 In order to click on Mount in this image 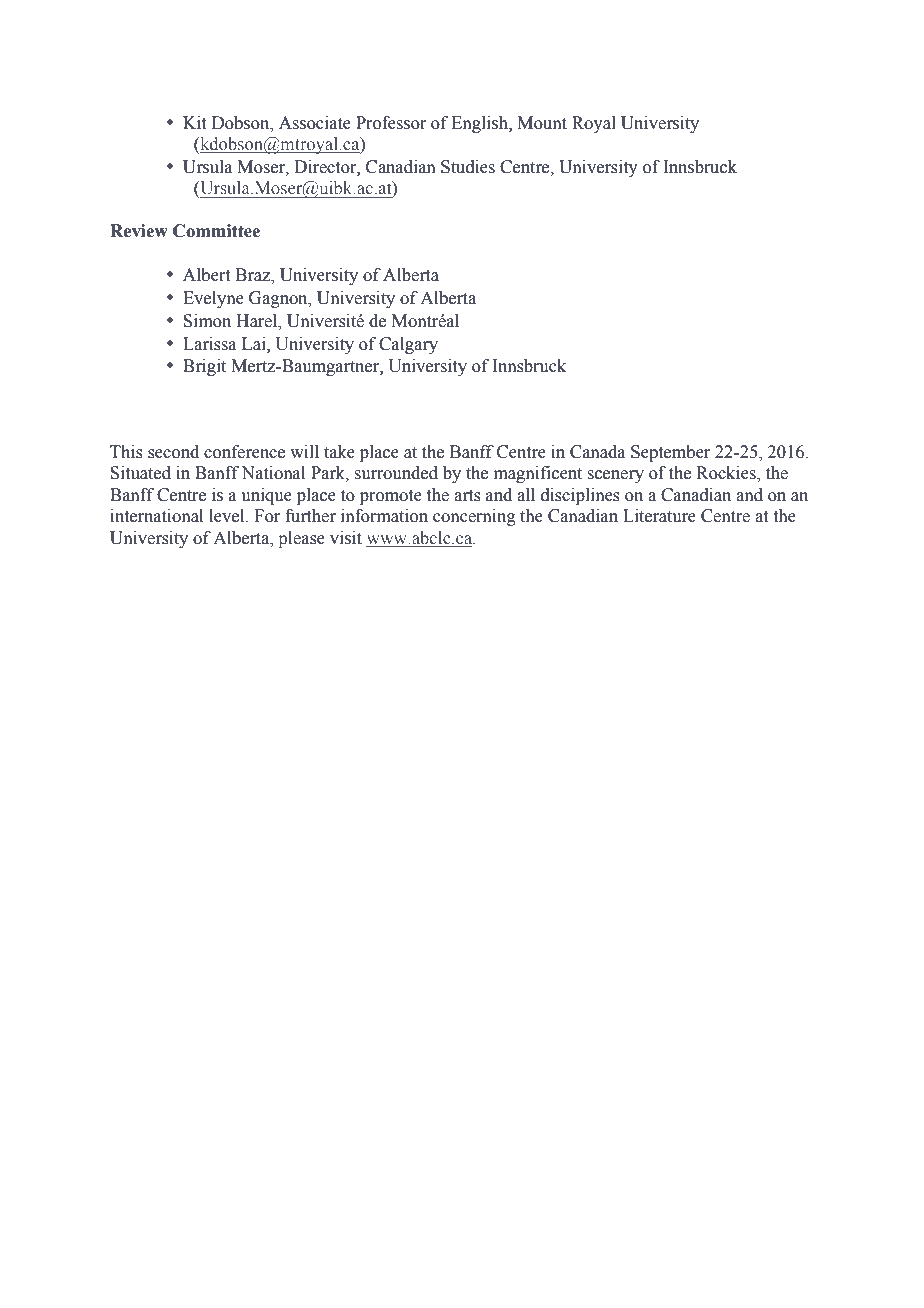, I will do `click(542, 123)`.
